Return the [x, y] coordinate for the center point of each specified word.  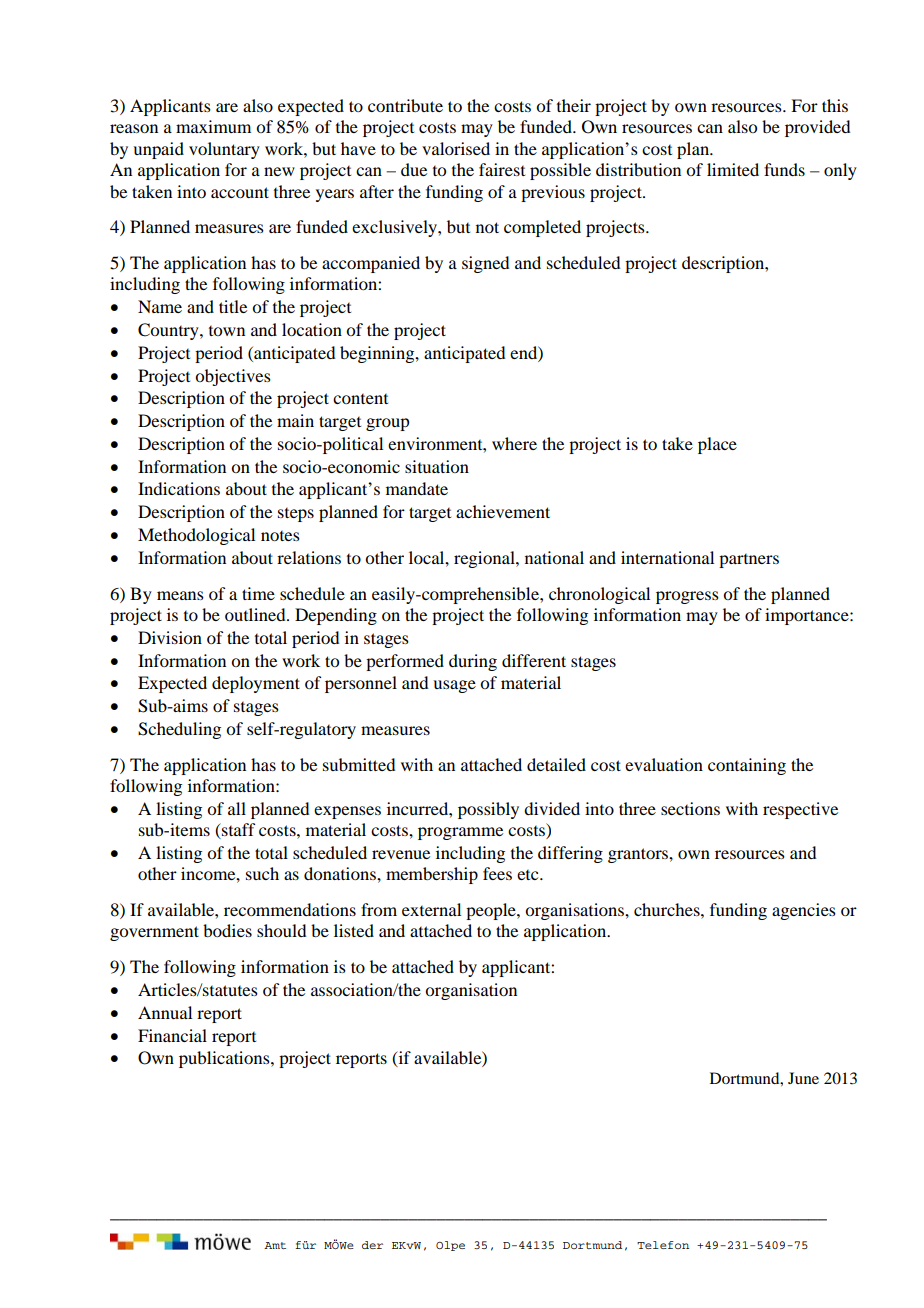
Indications [179, 488]
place [717, 445]
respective [800, 810]
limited [733, 169]
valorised [456, 148]
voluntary [224, 150]
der [372, 1245]
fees [497, 873]
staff [237, 831]
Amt [275, 1245]
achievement [503, 511]
